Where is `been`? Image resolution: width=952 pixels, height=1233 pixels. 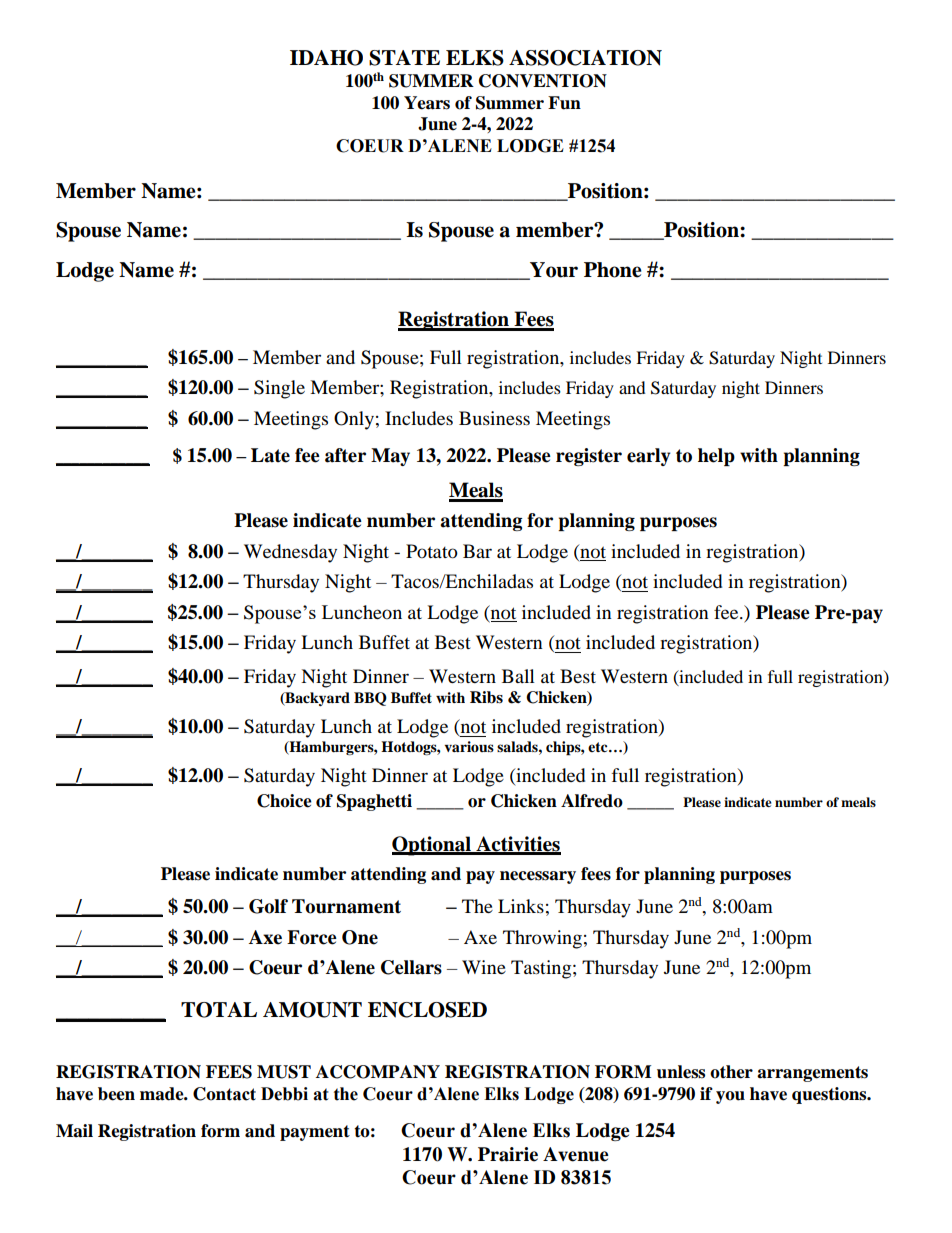 been is located at coordinates (116, 1094).
